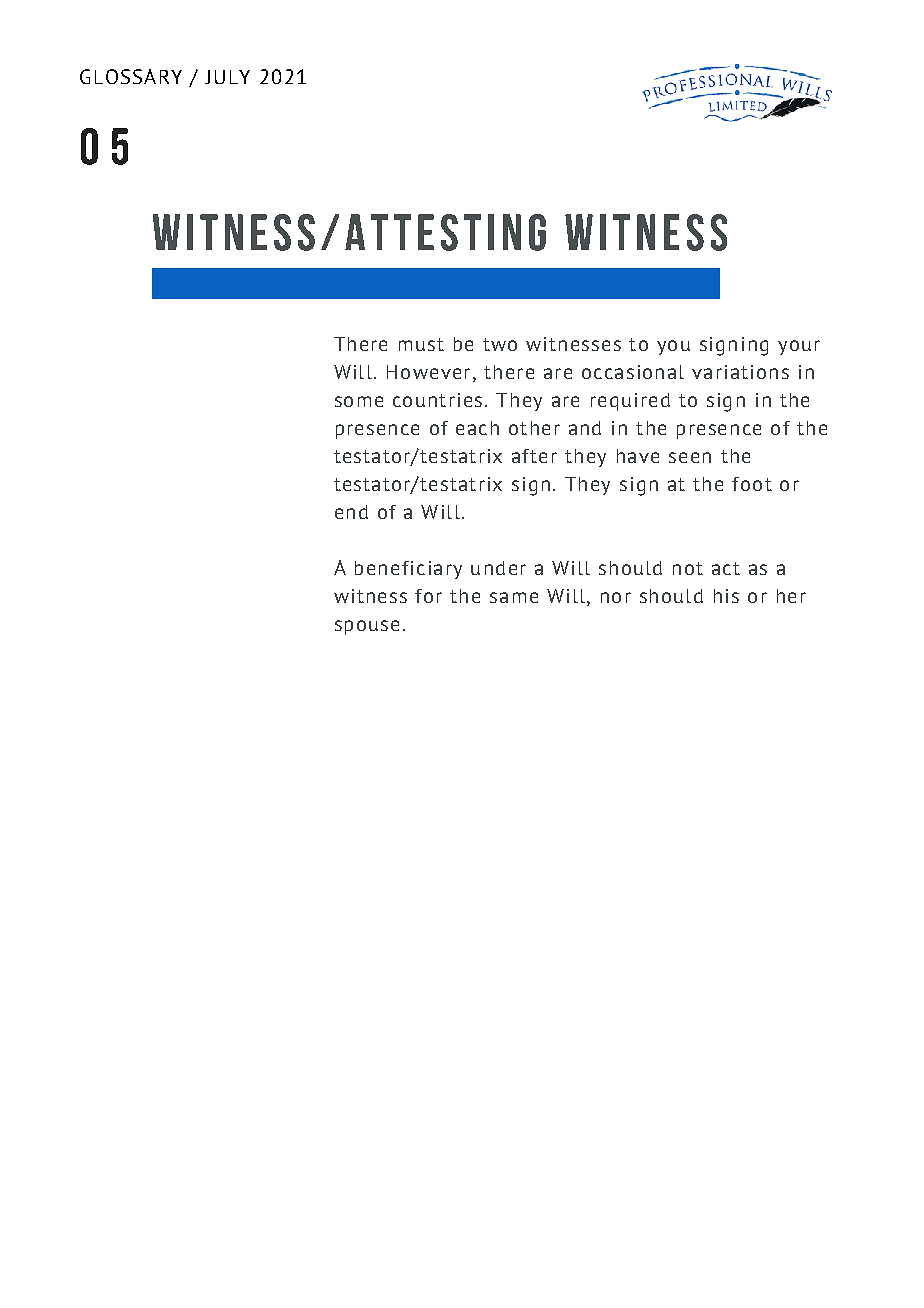 The image size is (924, 1308). What do you see at coordinates (500, 344) in the document?
I see `two` at bounding box center [500, 344].
